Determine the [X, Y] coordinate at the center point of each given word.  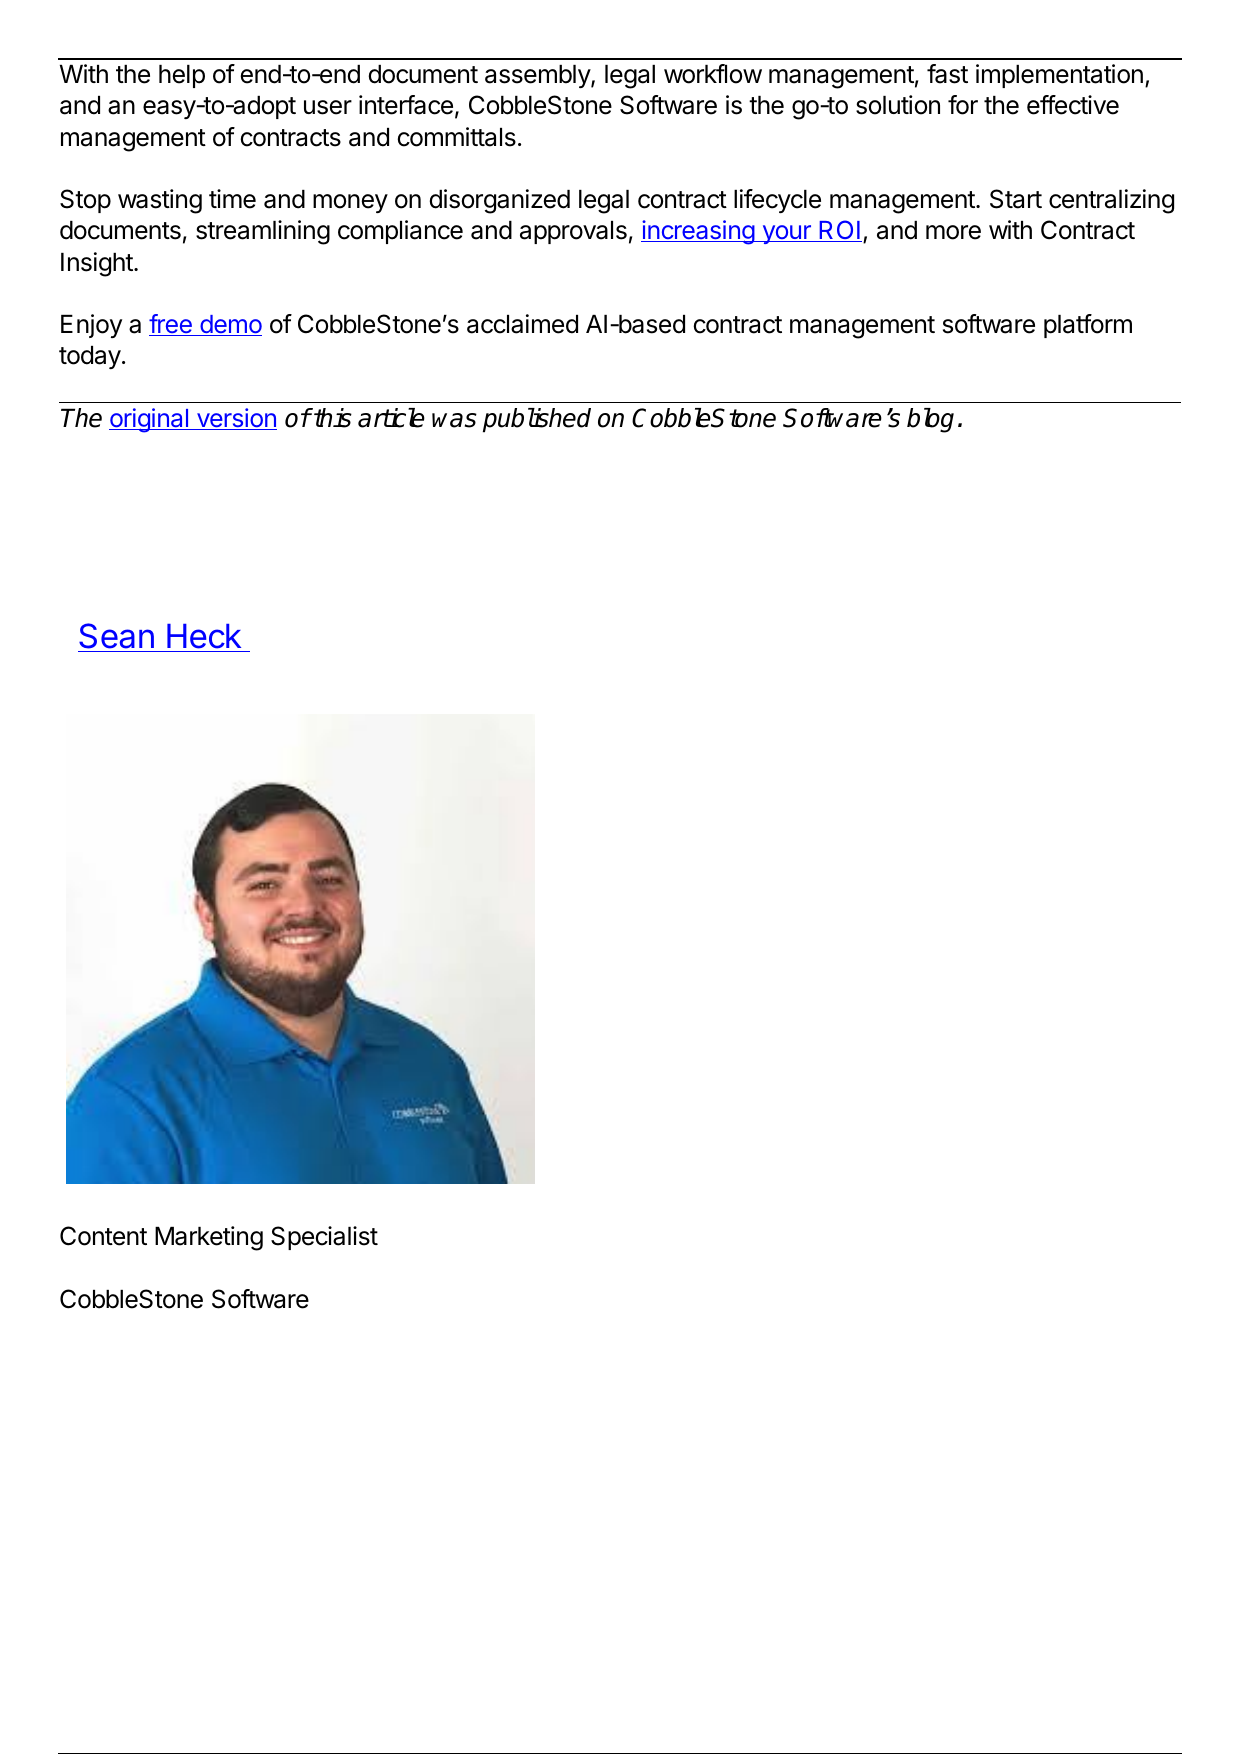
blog [930, 420]
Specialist [324, 1238]
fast [947, 74]
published [537, 420]
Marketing [209, 1238]
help [182, 76]
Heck [204, 638]
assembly [538, 76]
